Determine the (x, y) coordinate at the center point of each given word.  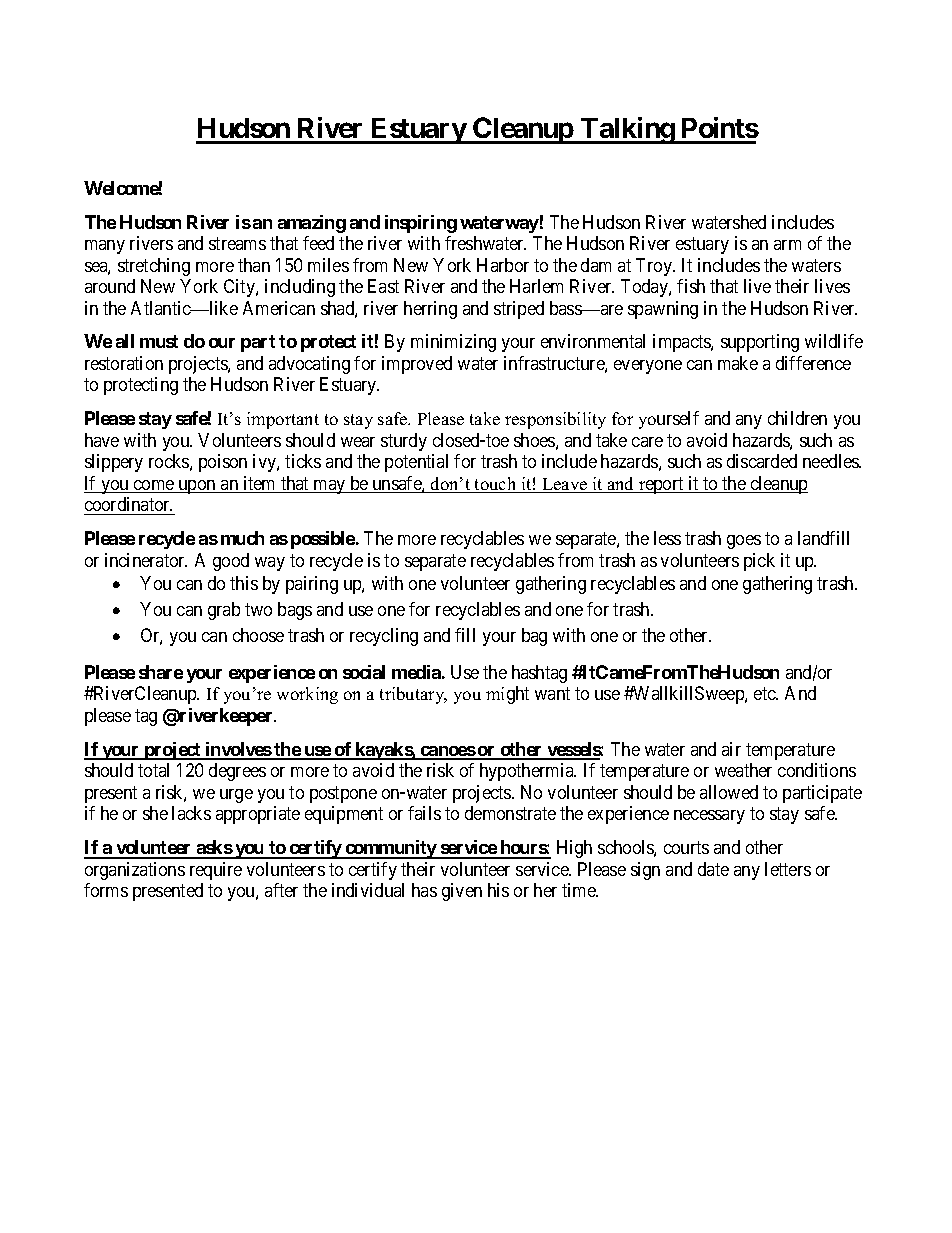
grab (224, 611)
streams (237, 243)
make (738, 363)
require (216, 871)
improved (417, 365)
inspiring (421, 224)
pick (759, 562)
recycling (384, 637)
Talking (627, 130)
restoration (124, 363)
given (462, 892)
